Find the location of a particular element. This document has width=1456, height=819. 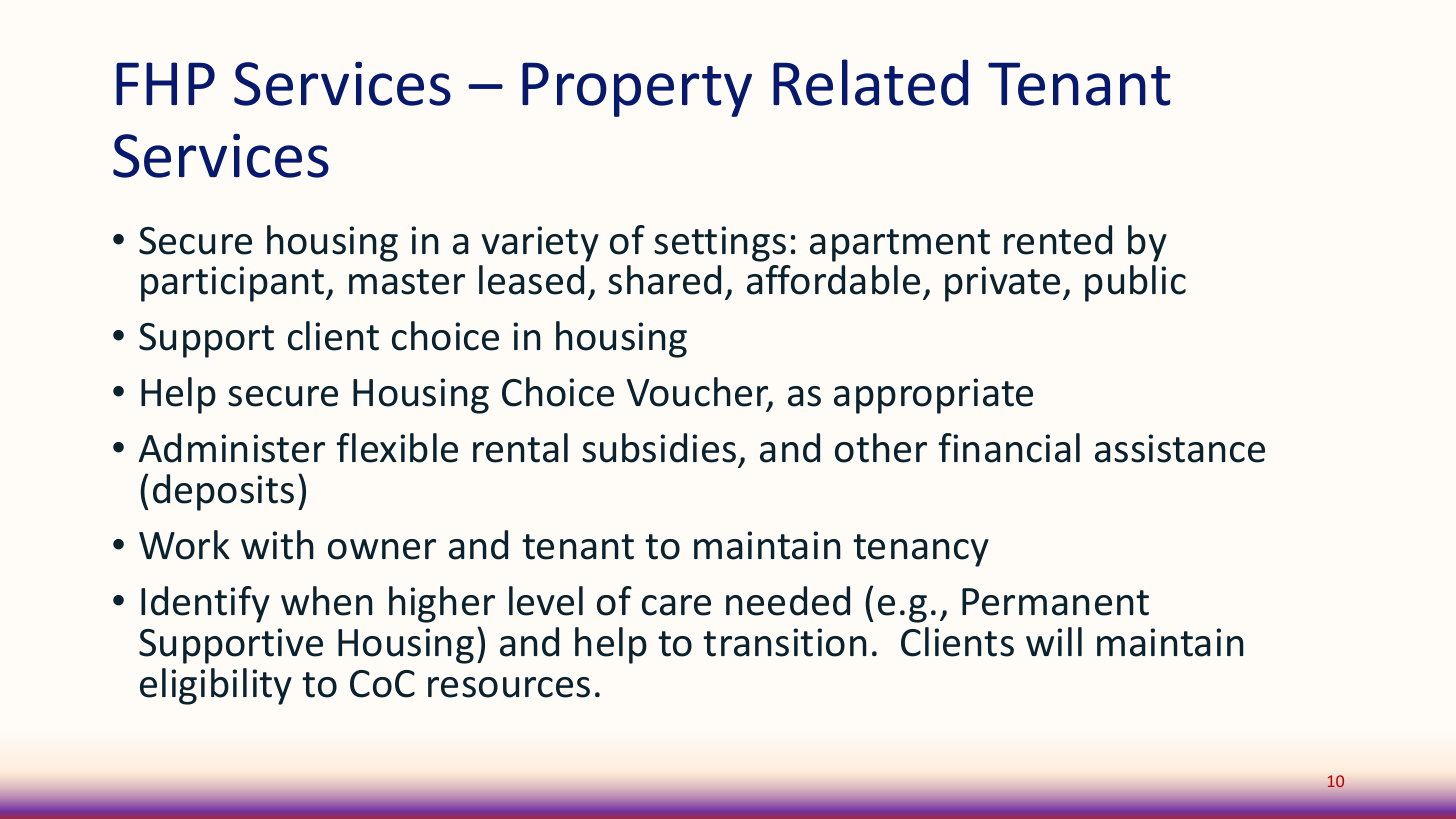

appropriate is located at coordinates (933, 396).
